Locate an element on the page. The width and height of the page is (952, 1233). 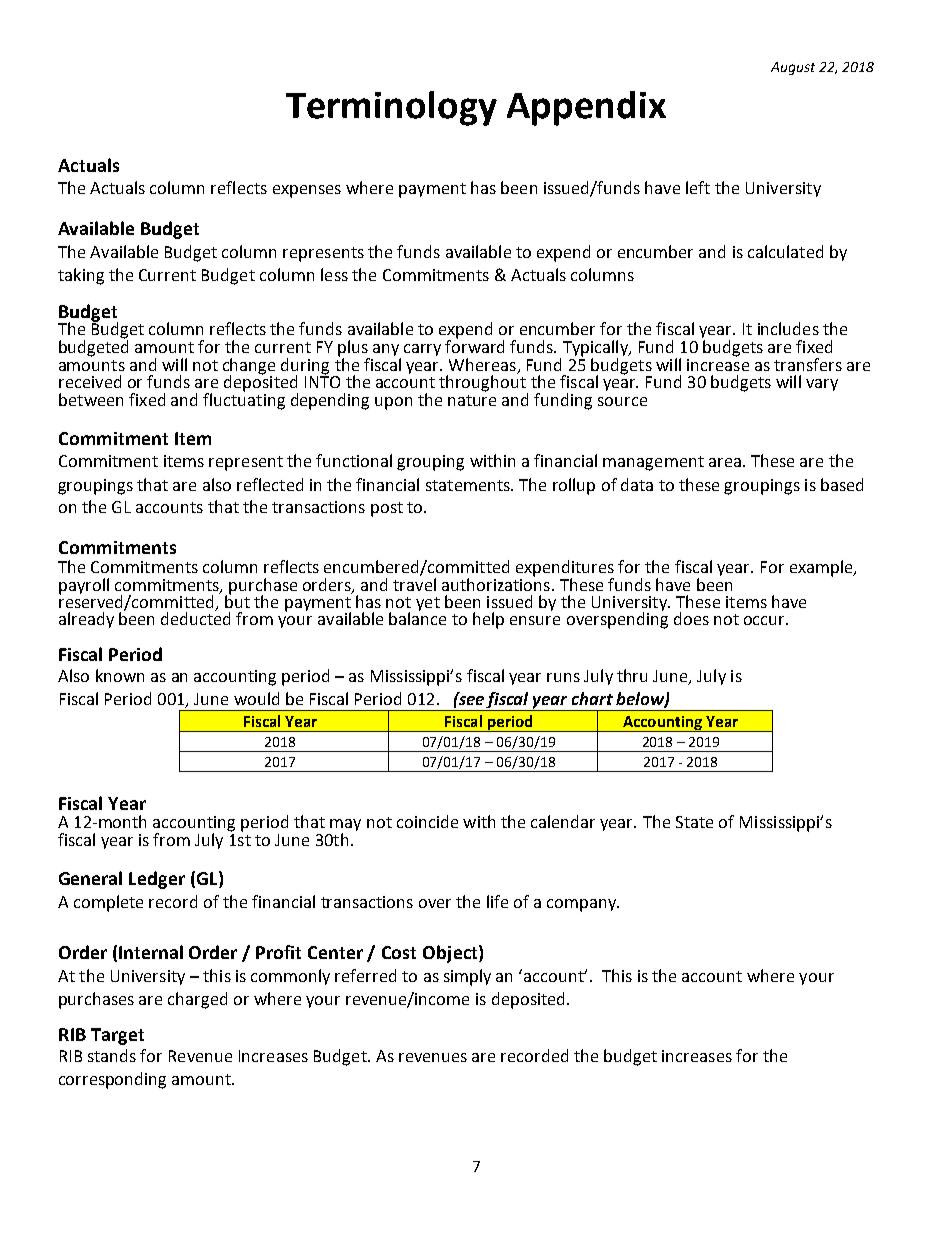
expenses is located at coordinates (307, 191).
